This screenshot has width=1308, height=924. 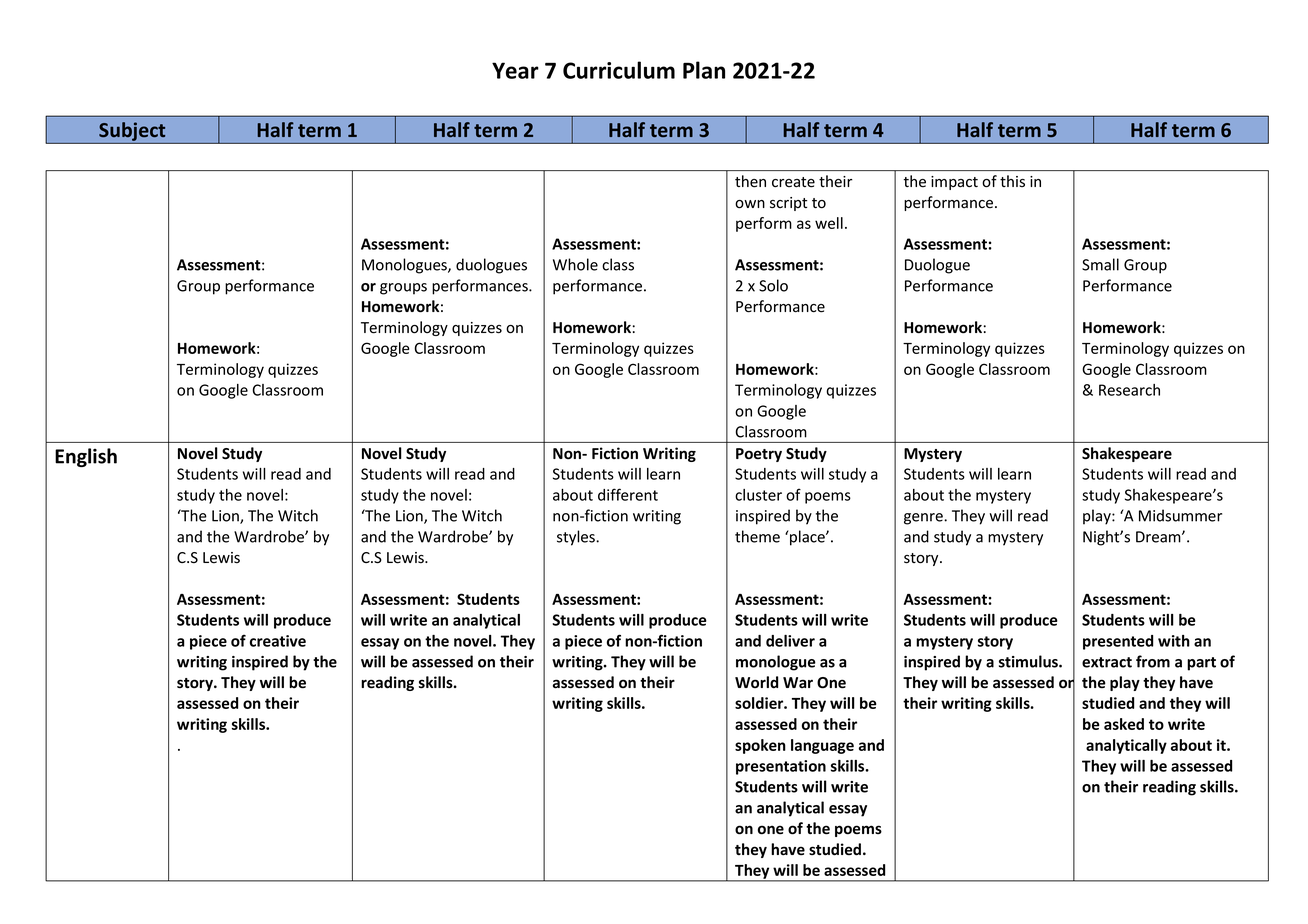 I want to click on this, so click(x=1012, y=181).
